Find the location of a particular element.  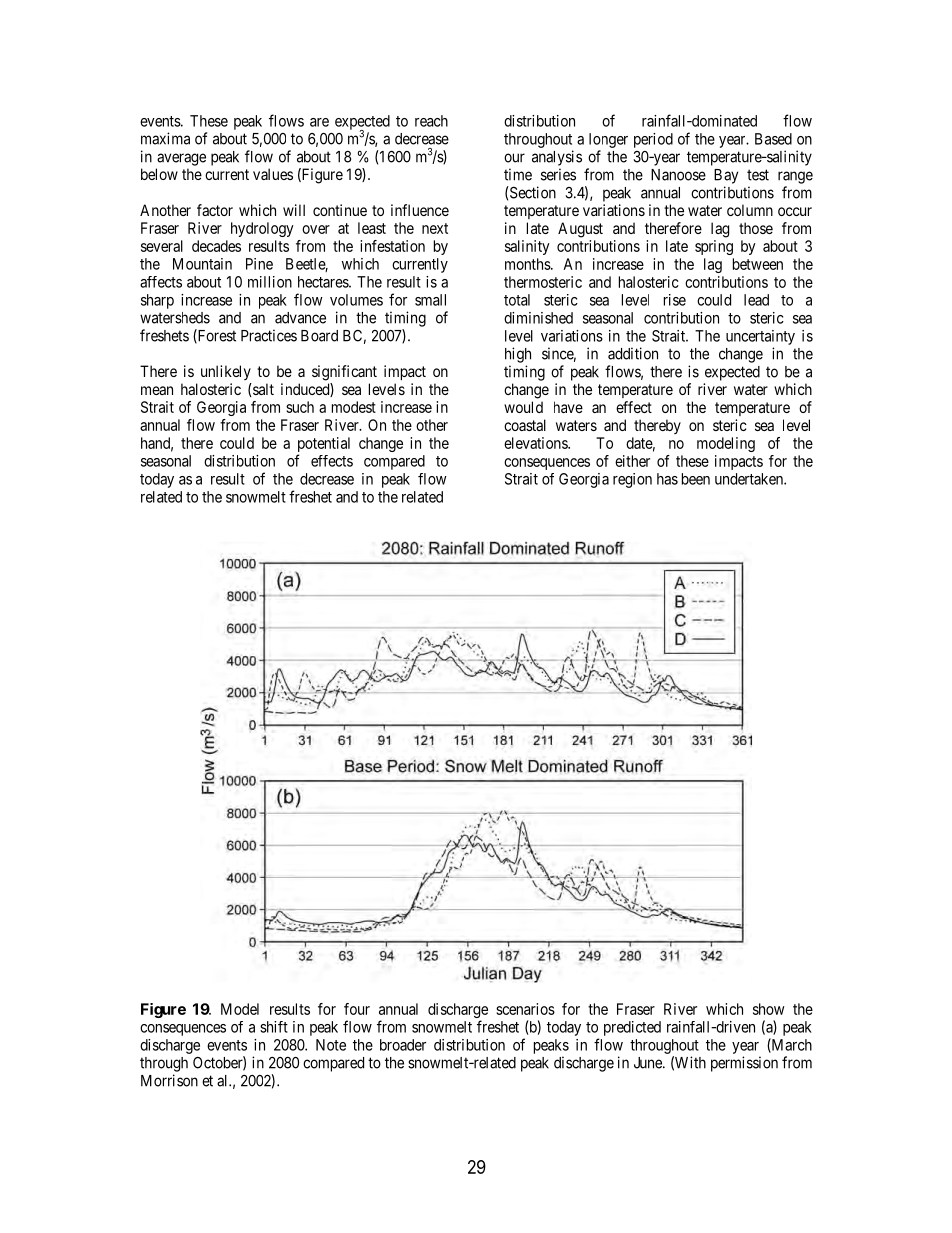

Bay is located at coordinates (726, 176).
